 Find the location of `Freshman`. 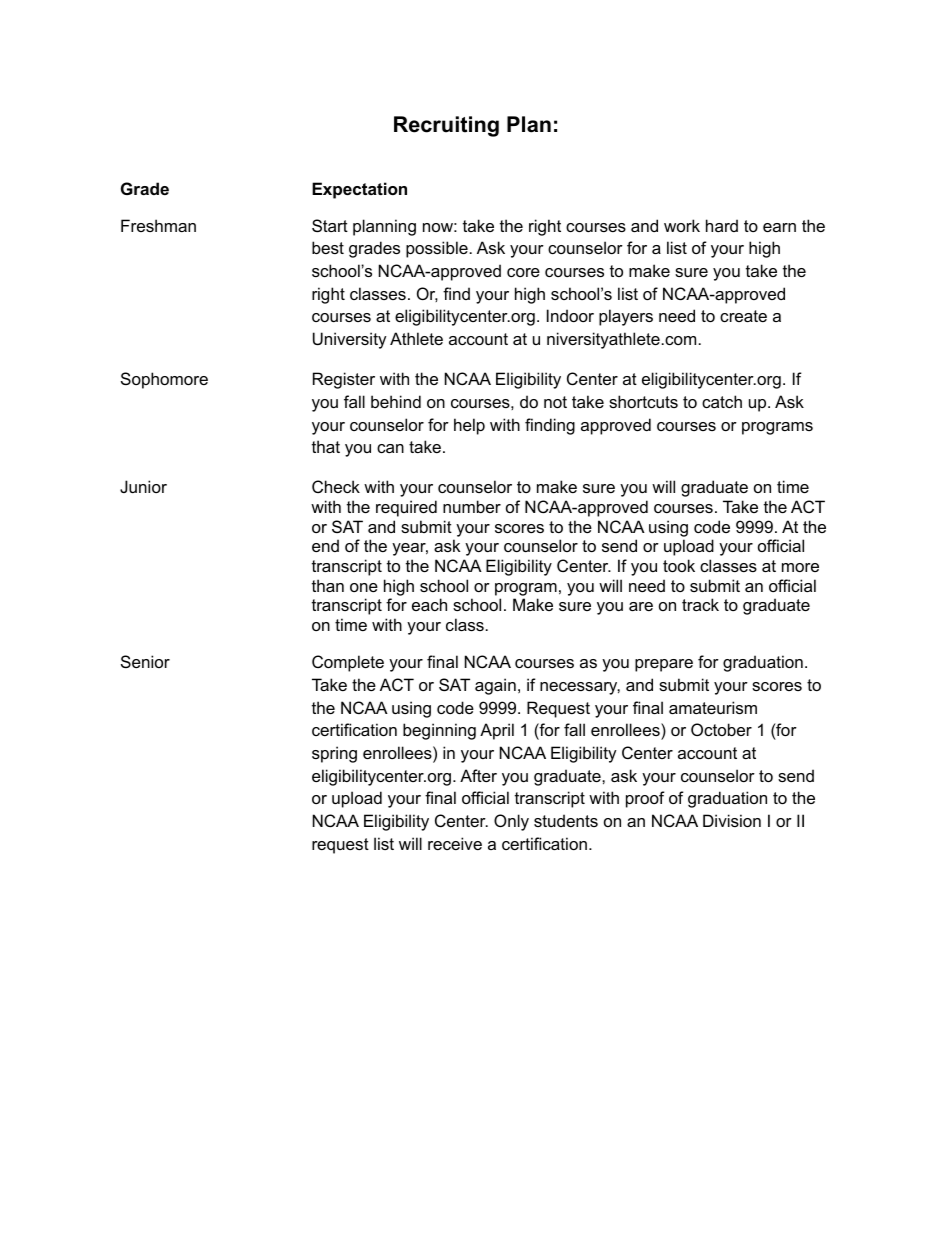

Freshman is located at coordinates (158, 225).
